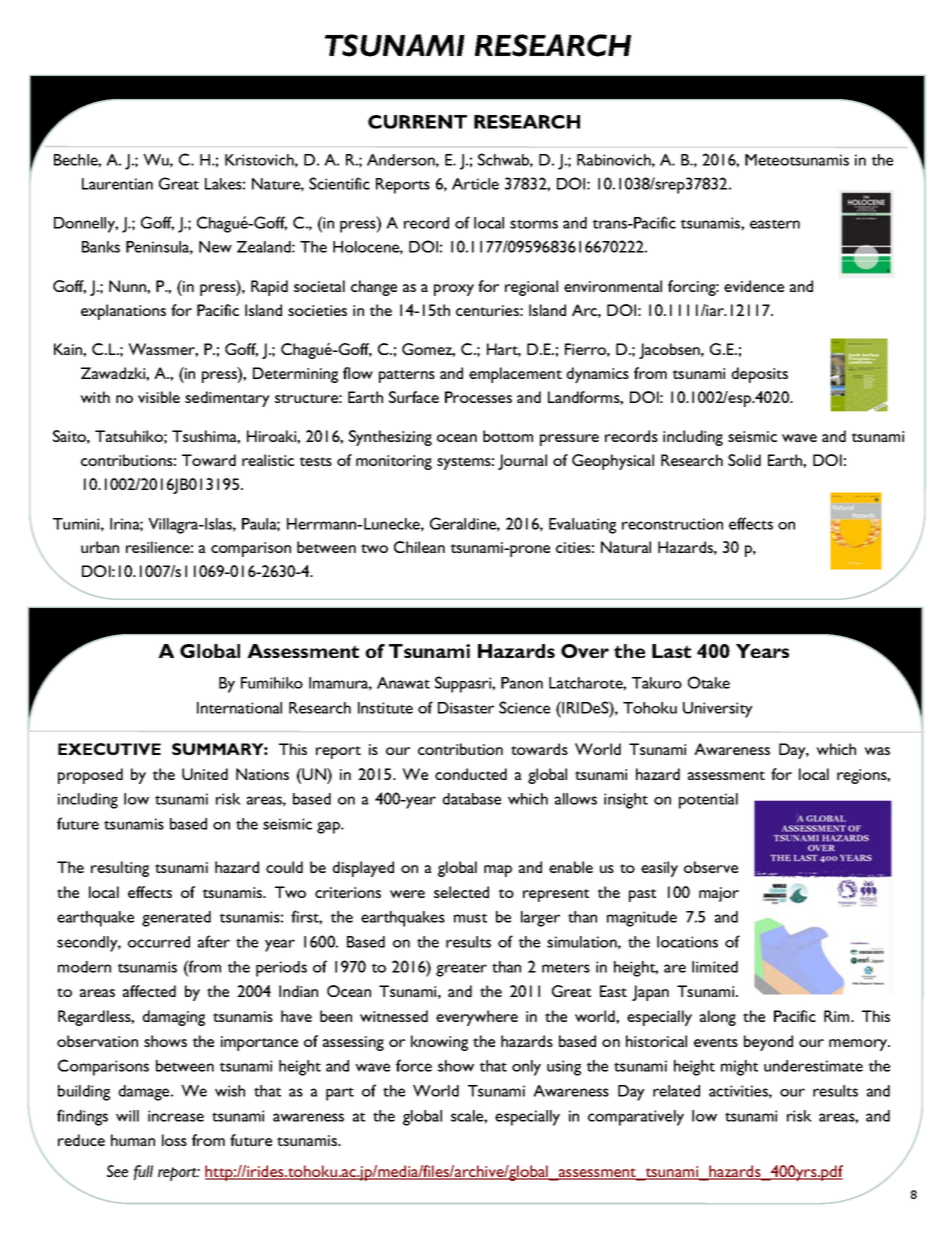  What do you see at coordinates (159, 397) in the page?
I see `visible` at bounding box center [159, 397].
